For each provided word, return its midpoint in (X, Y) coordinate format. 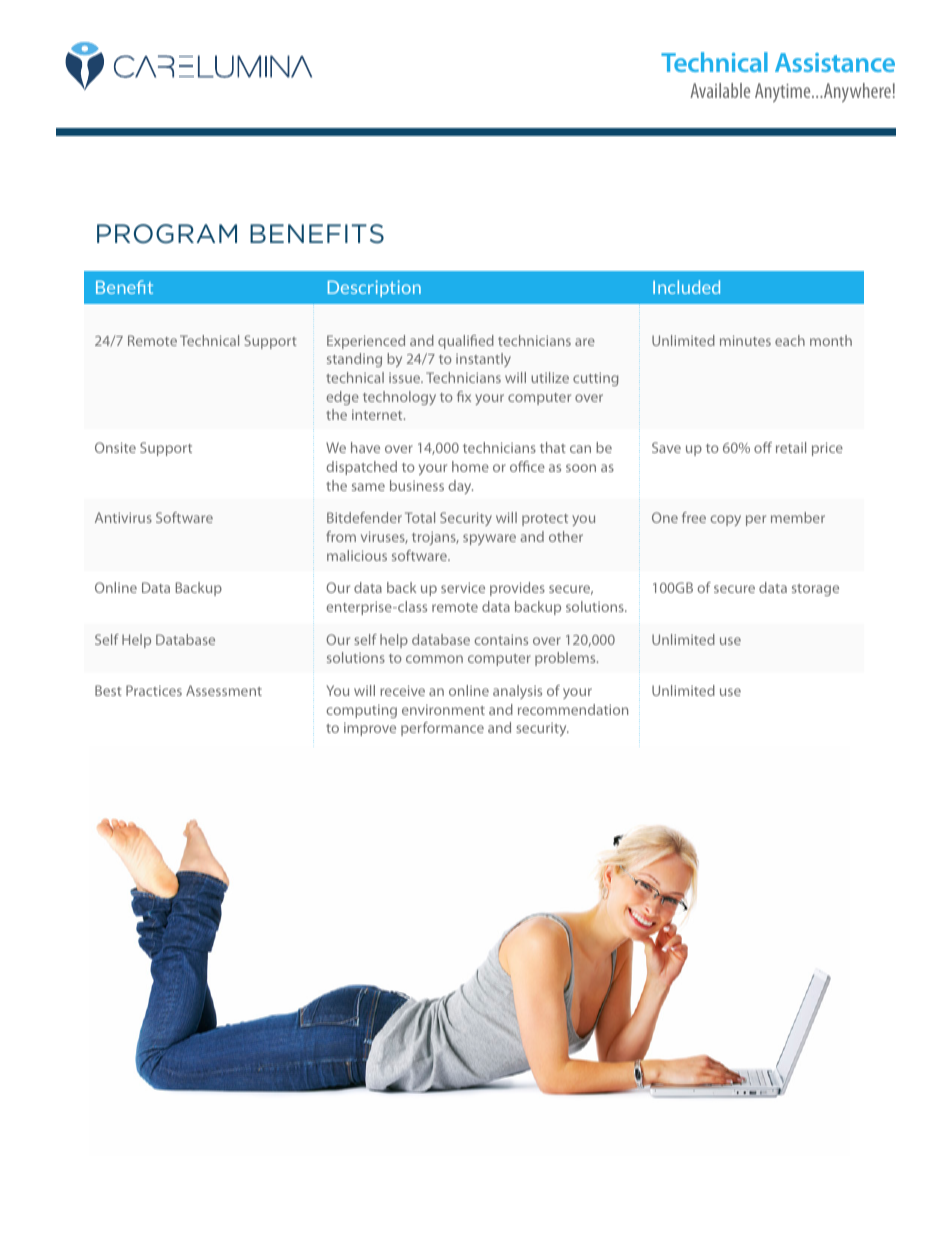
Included (686, 287)
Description (374, 288)
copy (725, 520)
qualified (466, 342)
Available (720, 90)
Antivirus (123, 517)
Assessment (224, 690)
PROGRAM (167, 234)
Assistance (835, 62)
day (460, 487)
